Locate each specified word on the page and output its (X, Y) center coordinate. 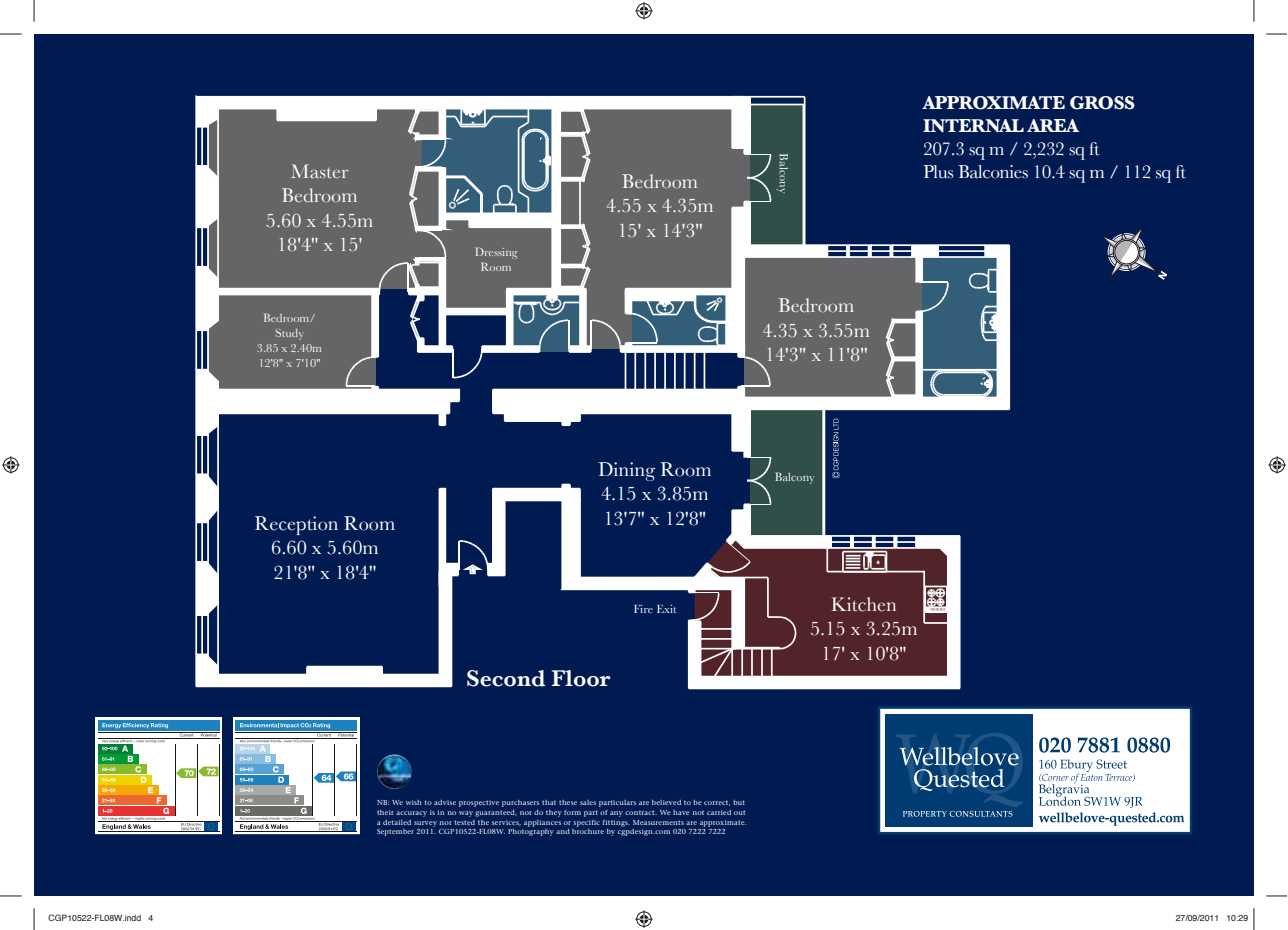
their (385, 812)
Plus (938, 172)
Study (289, 334)
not (698, 812)
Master (320, 171)
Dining (626, 471)
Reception (296, 525)
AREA (1053, 125)
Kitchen (863, 604)
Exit (666, 609)
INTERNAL (973, 126)
